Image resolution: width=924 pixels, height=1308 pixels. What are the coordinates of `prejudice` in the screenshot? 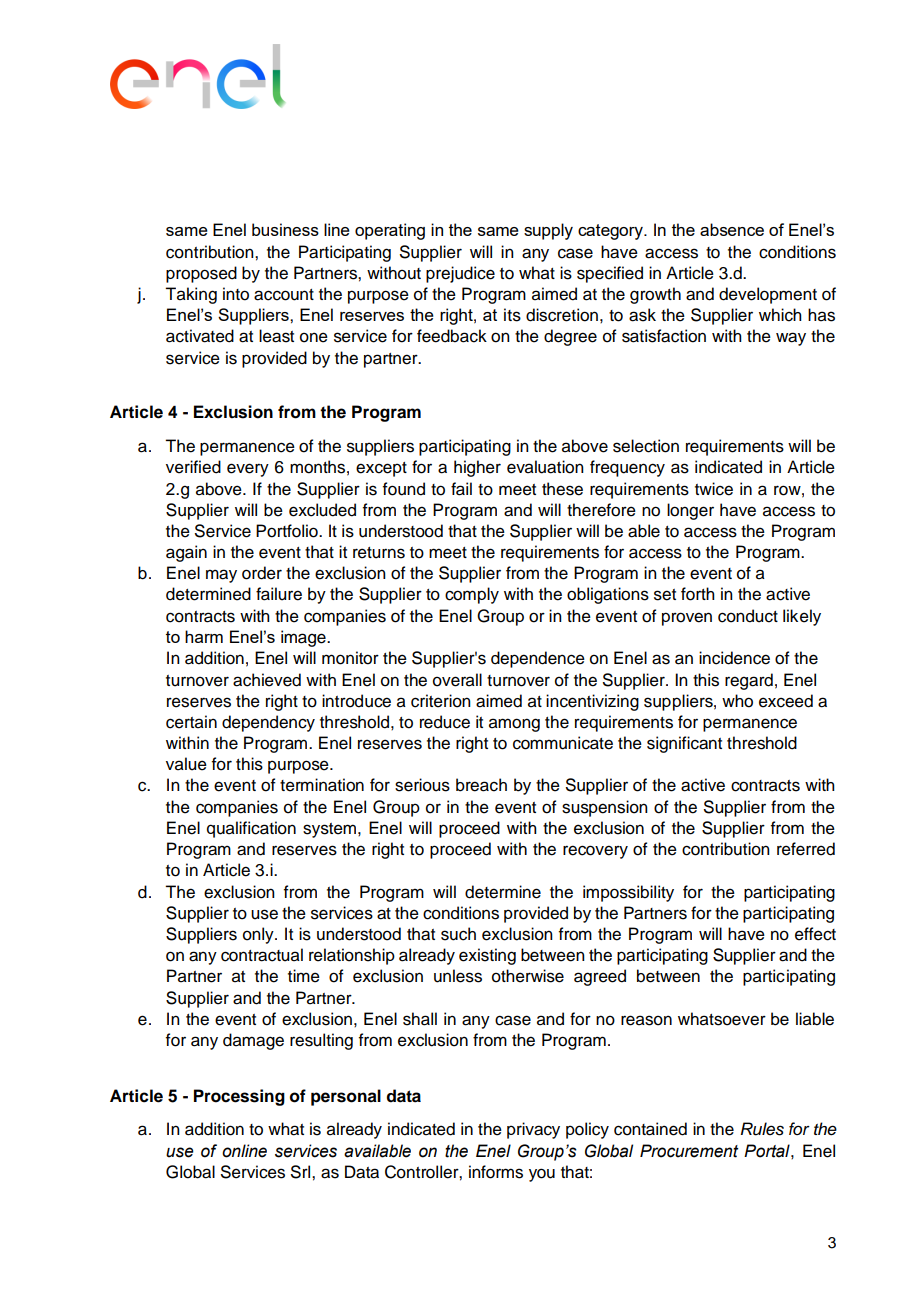 It's located at (460, 274).
